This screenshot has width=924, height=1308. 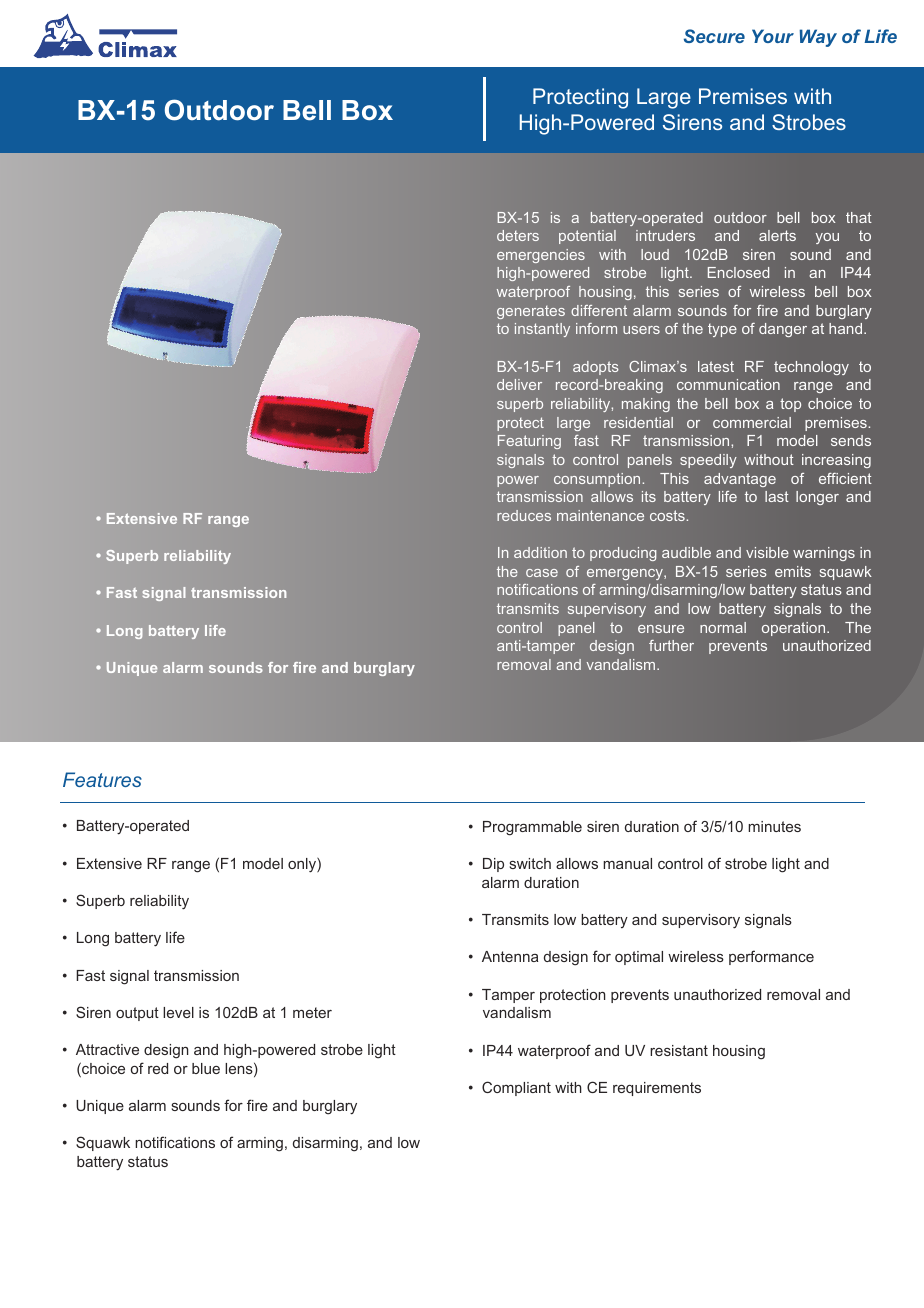 I want to click on visible, so click(x=767, y=552).
